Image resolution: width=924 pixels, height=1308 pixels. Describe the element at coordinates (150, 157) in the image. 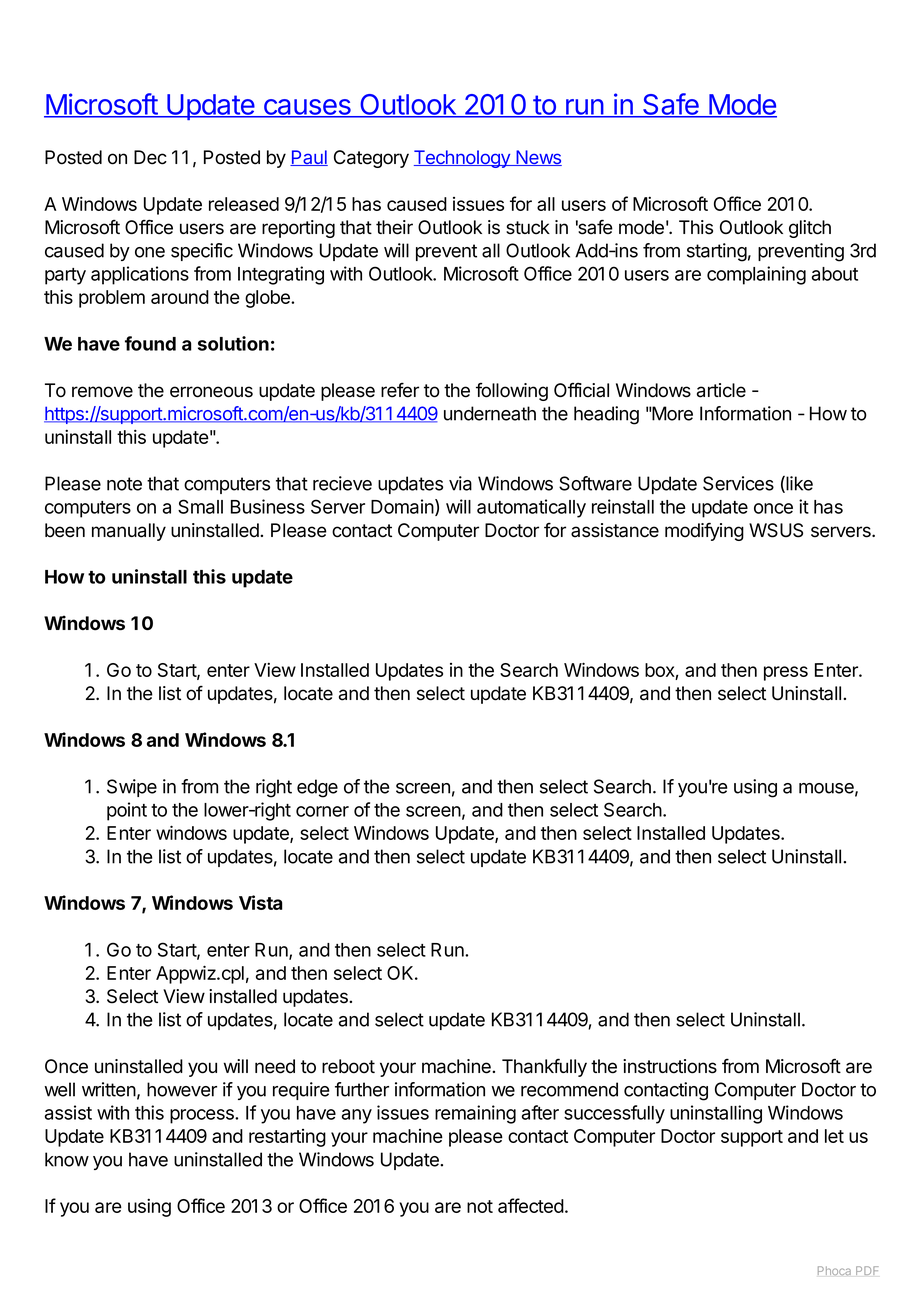

I see `Dec` at that location.
